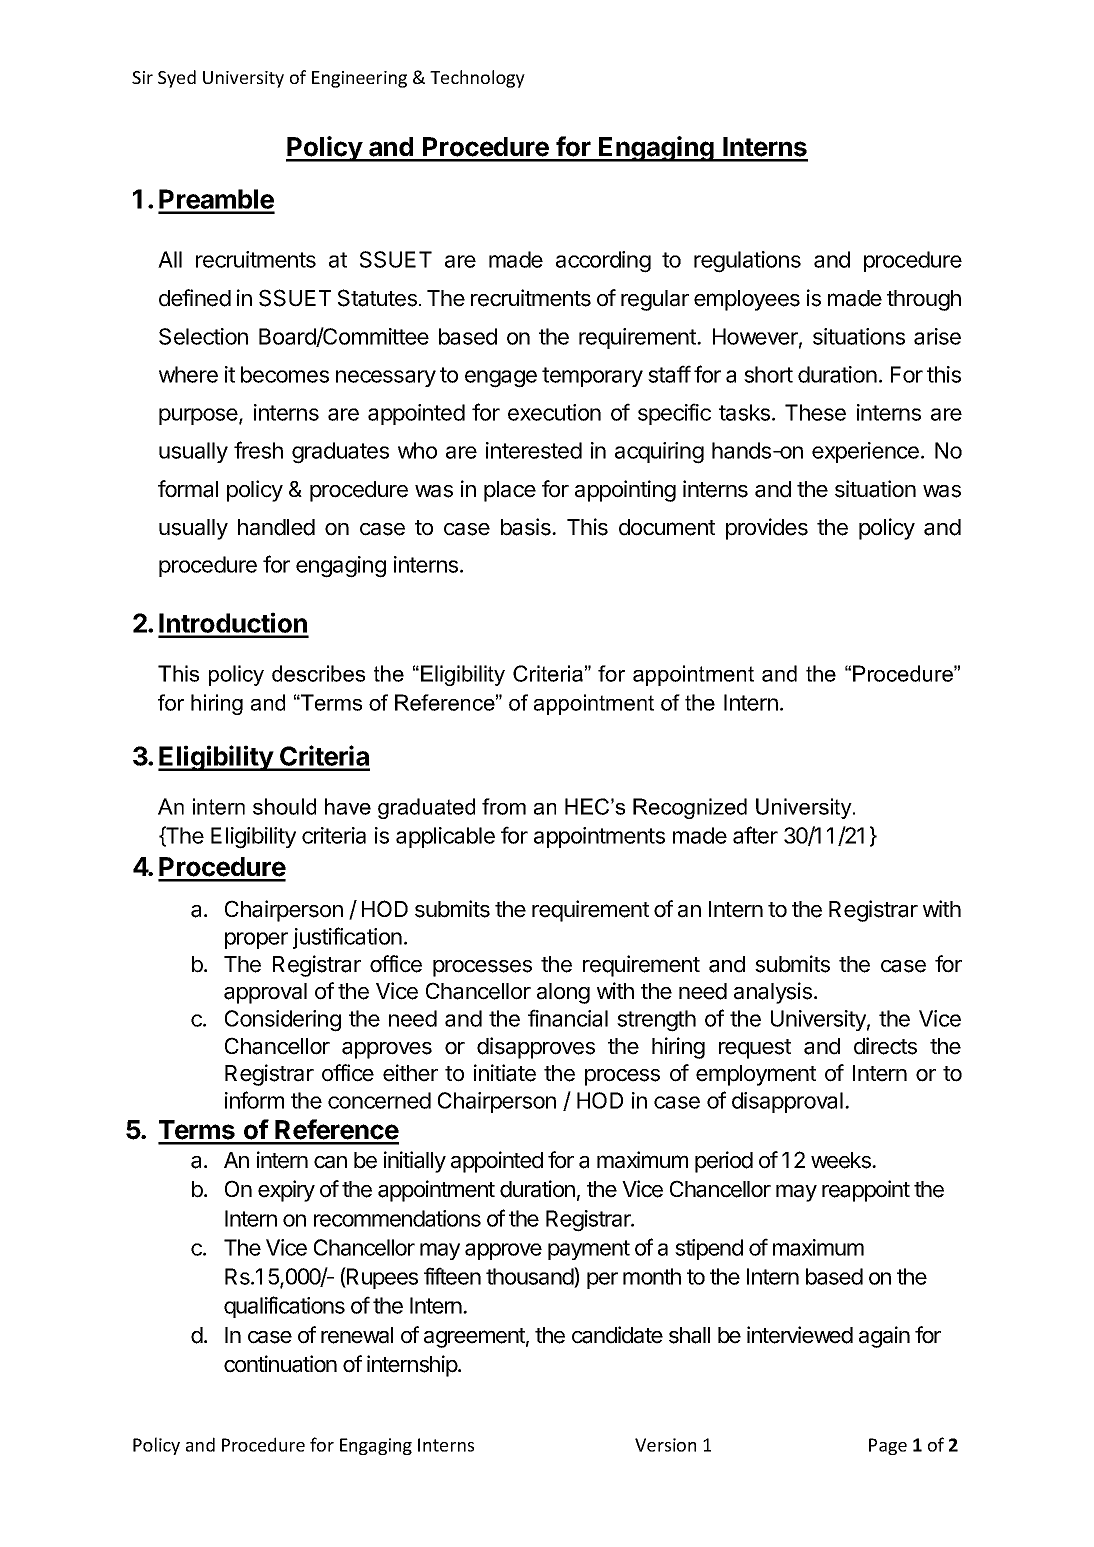 The image size is (1094, 1547). What do you see at coordinates (280, 1364) in the screenshot?
I see `continuation` at bounding box center [280, 1364].
